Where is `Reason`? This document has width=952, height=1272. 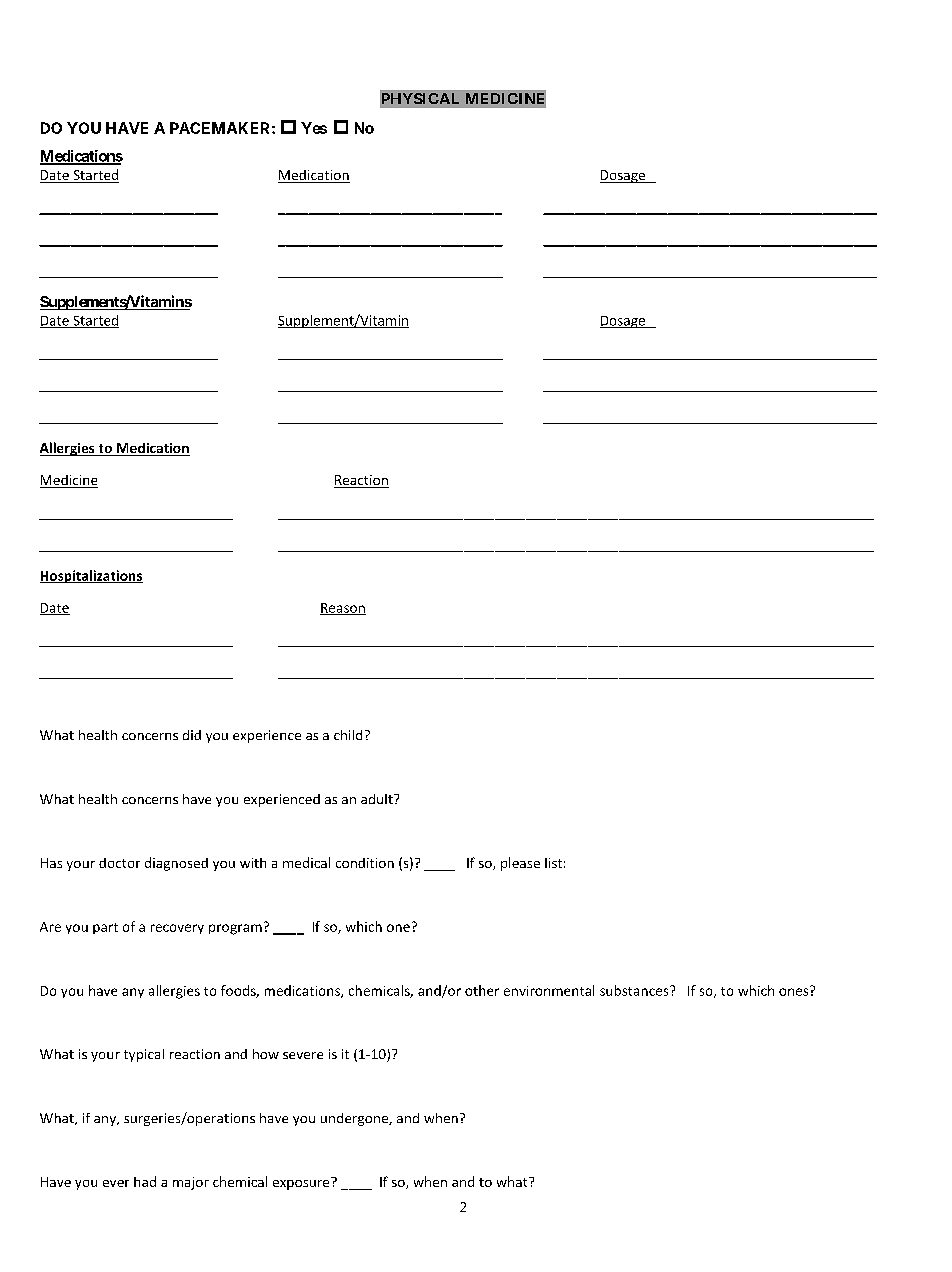
Reason is located at coordinates (343, 609).
